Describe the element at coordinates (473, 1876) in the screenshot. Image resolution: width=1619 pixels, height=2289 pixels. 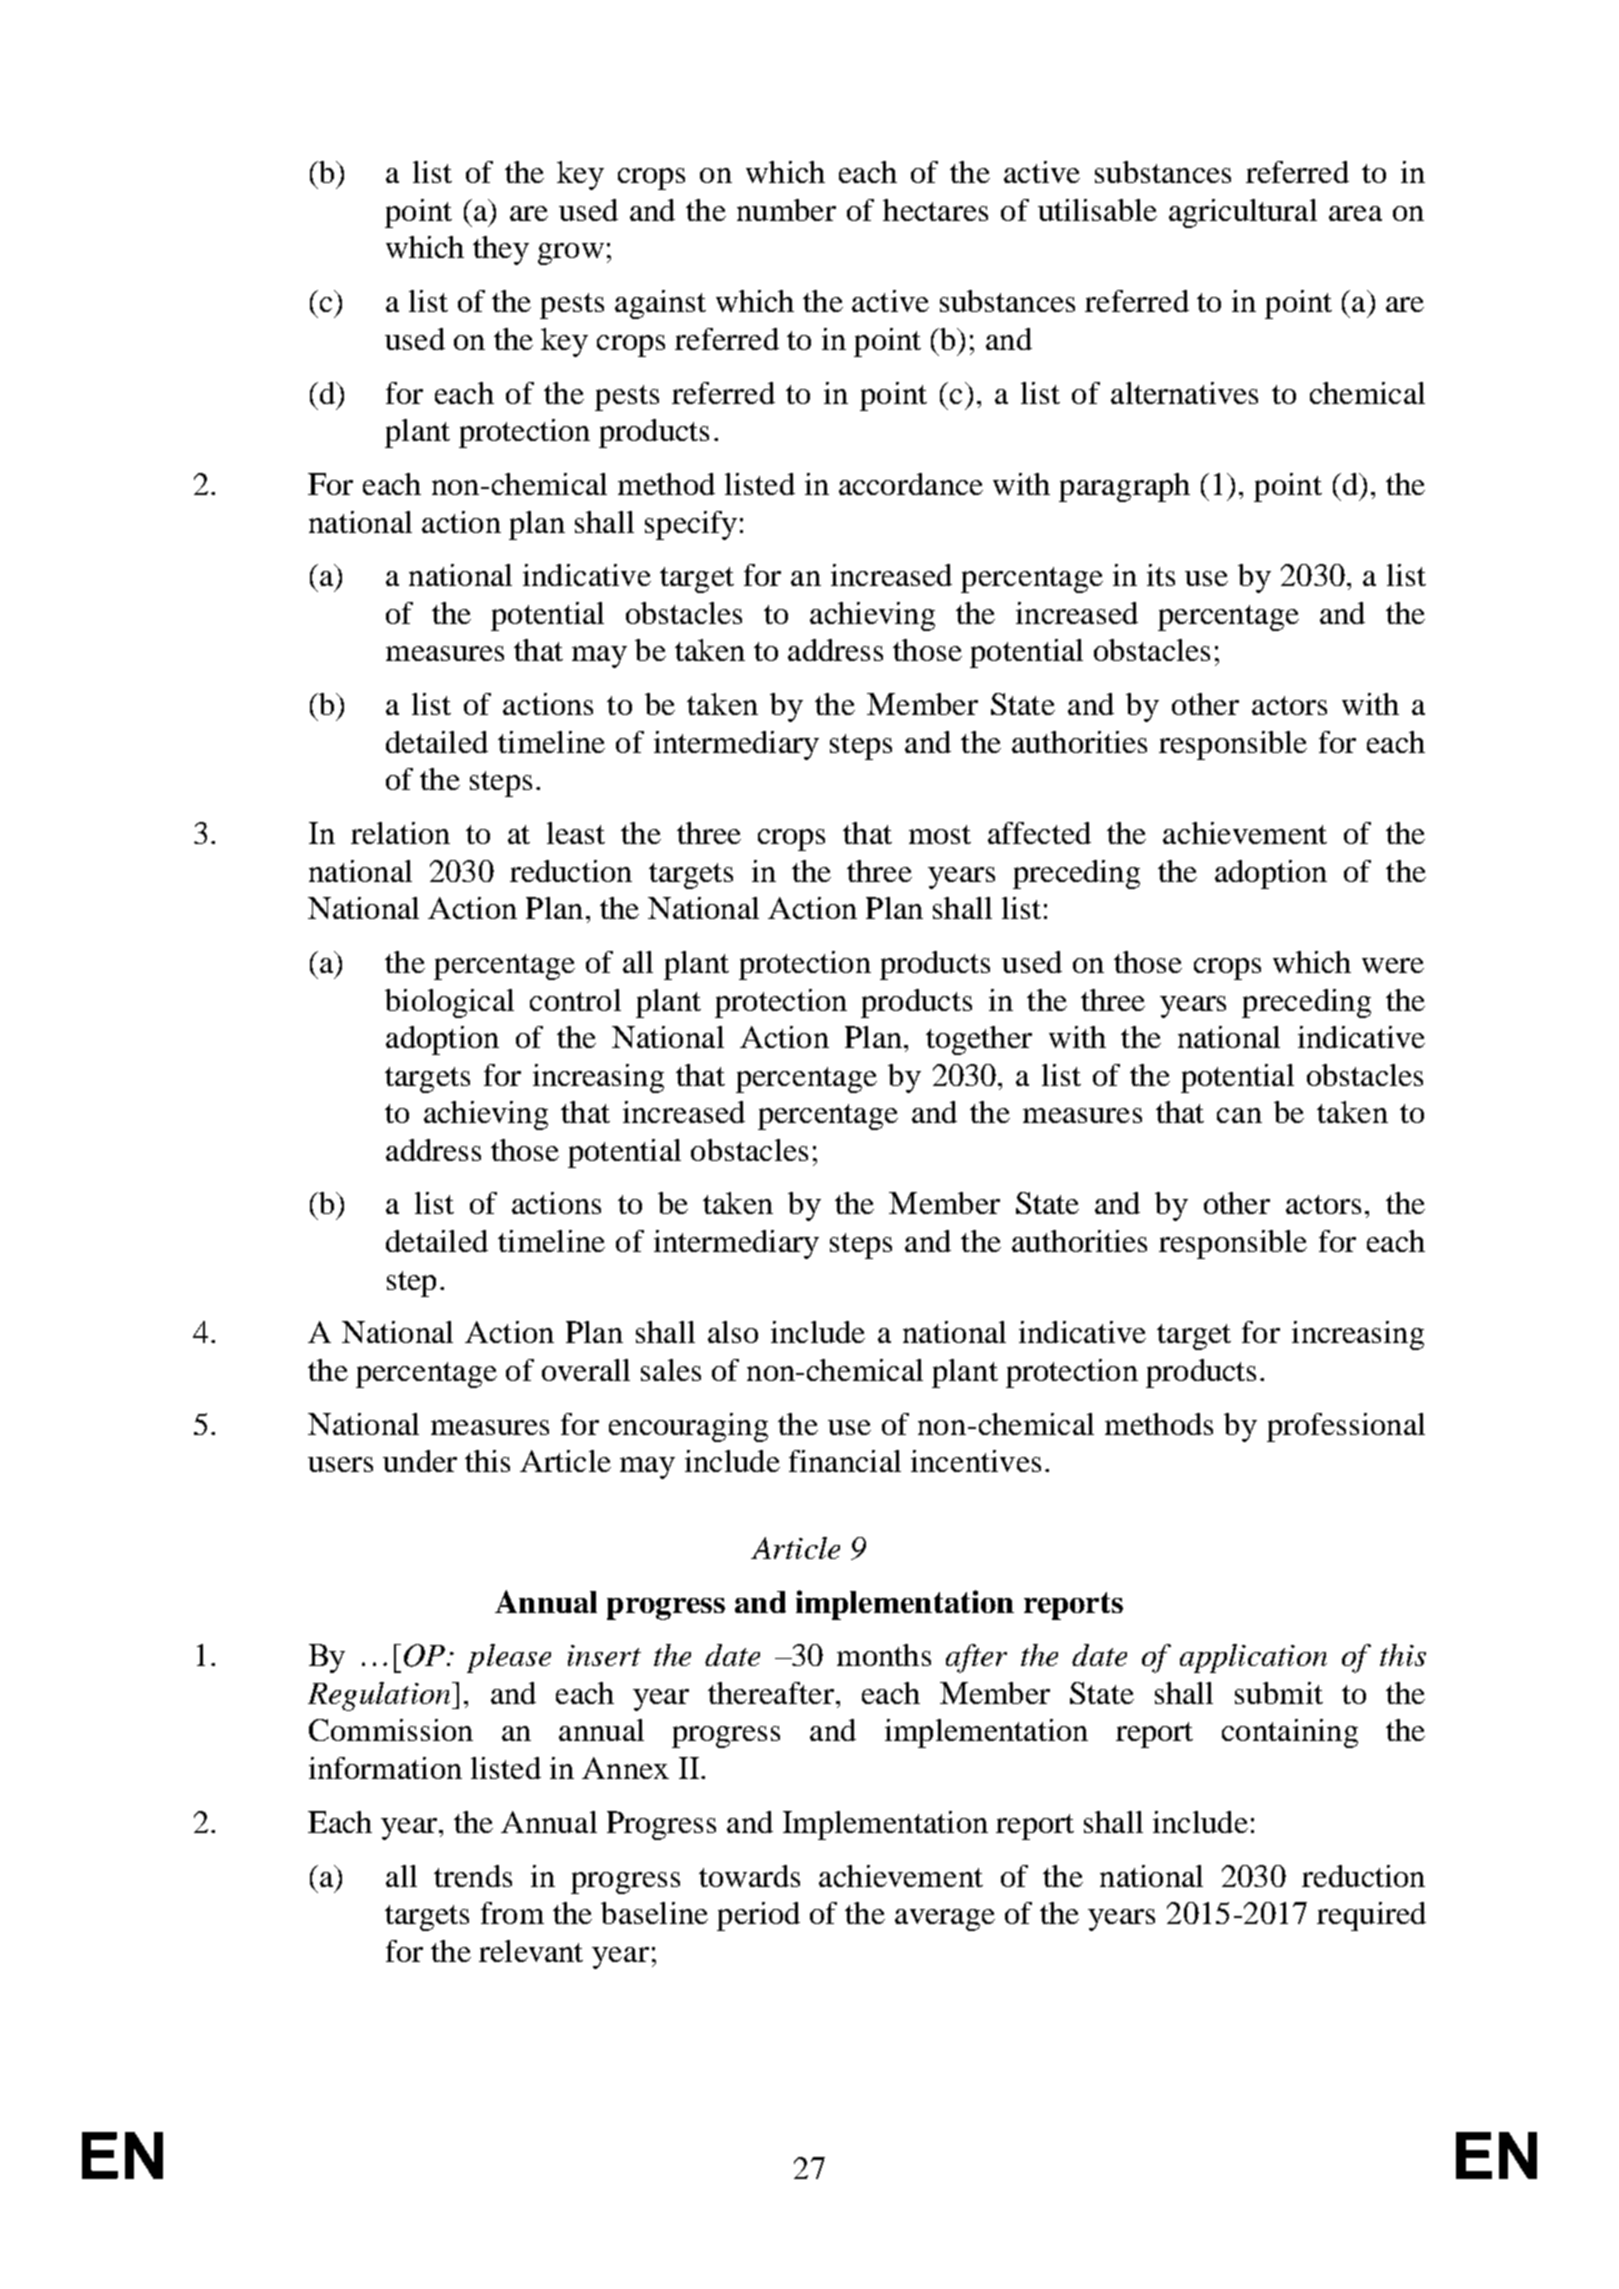
I see `trends` at that location.
